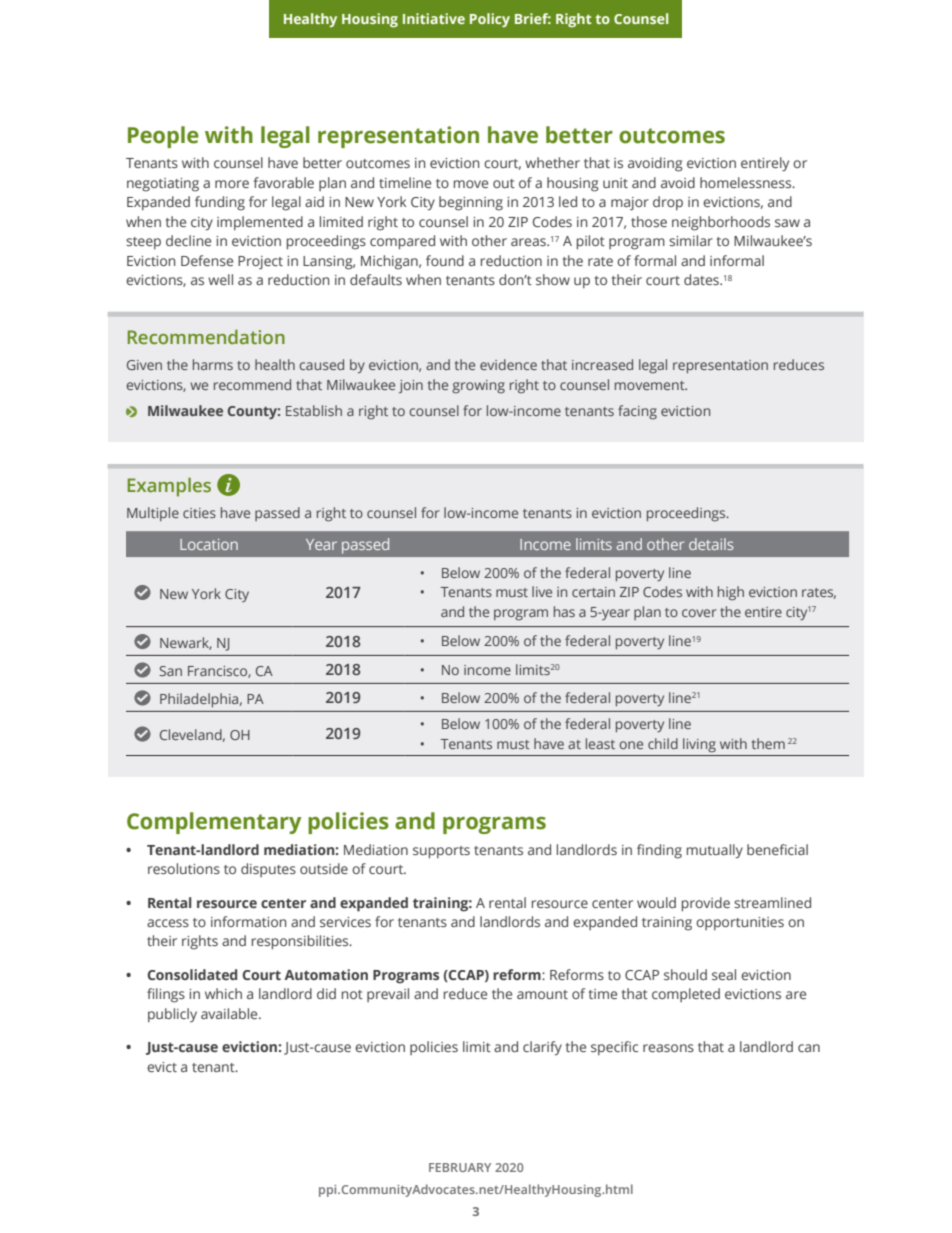 This screenshot has width=952, height=1233. Describe the element at coordinates (230, 1013) in the screenshot. I see `available` at that location.
